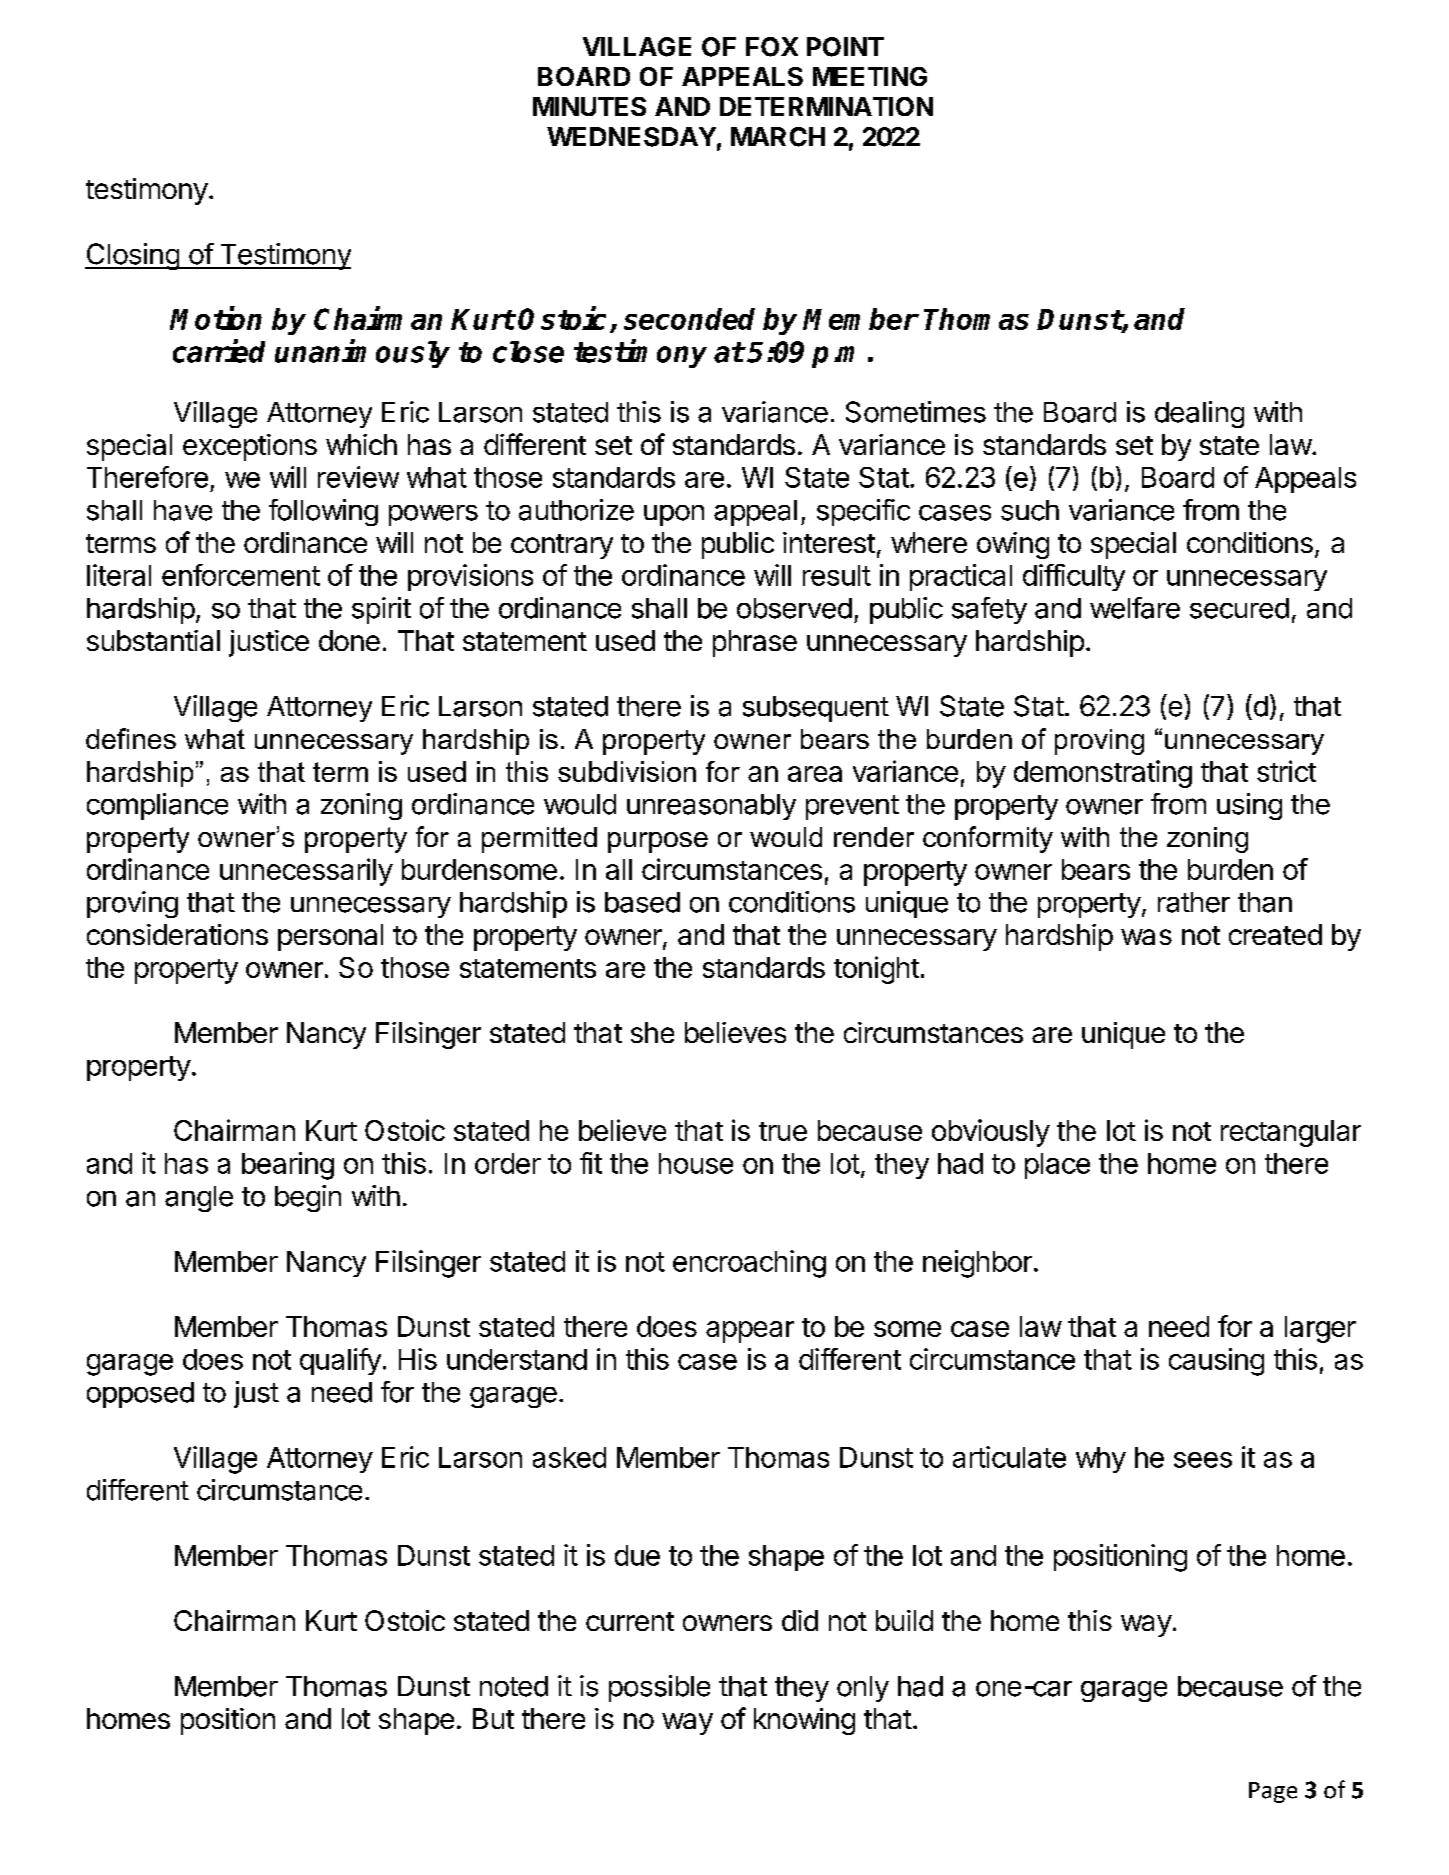 The width and height of the image is (1449, 1875). Describe the element at coordinates (493, 1718) in the image. I see `But` at that location.
